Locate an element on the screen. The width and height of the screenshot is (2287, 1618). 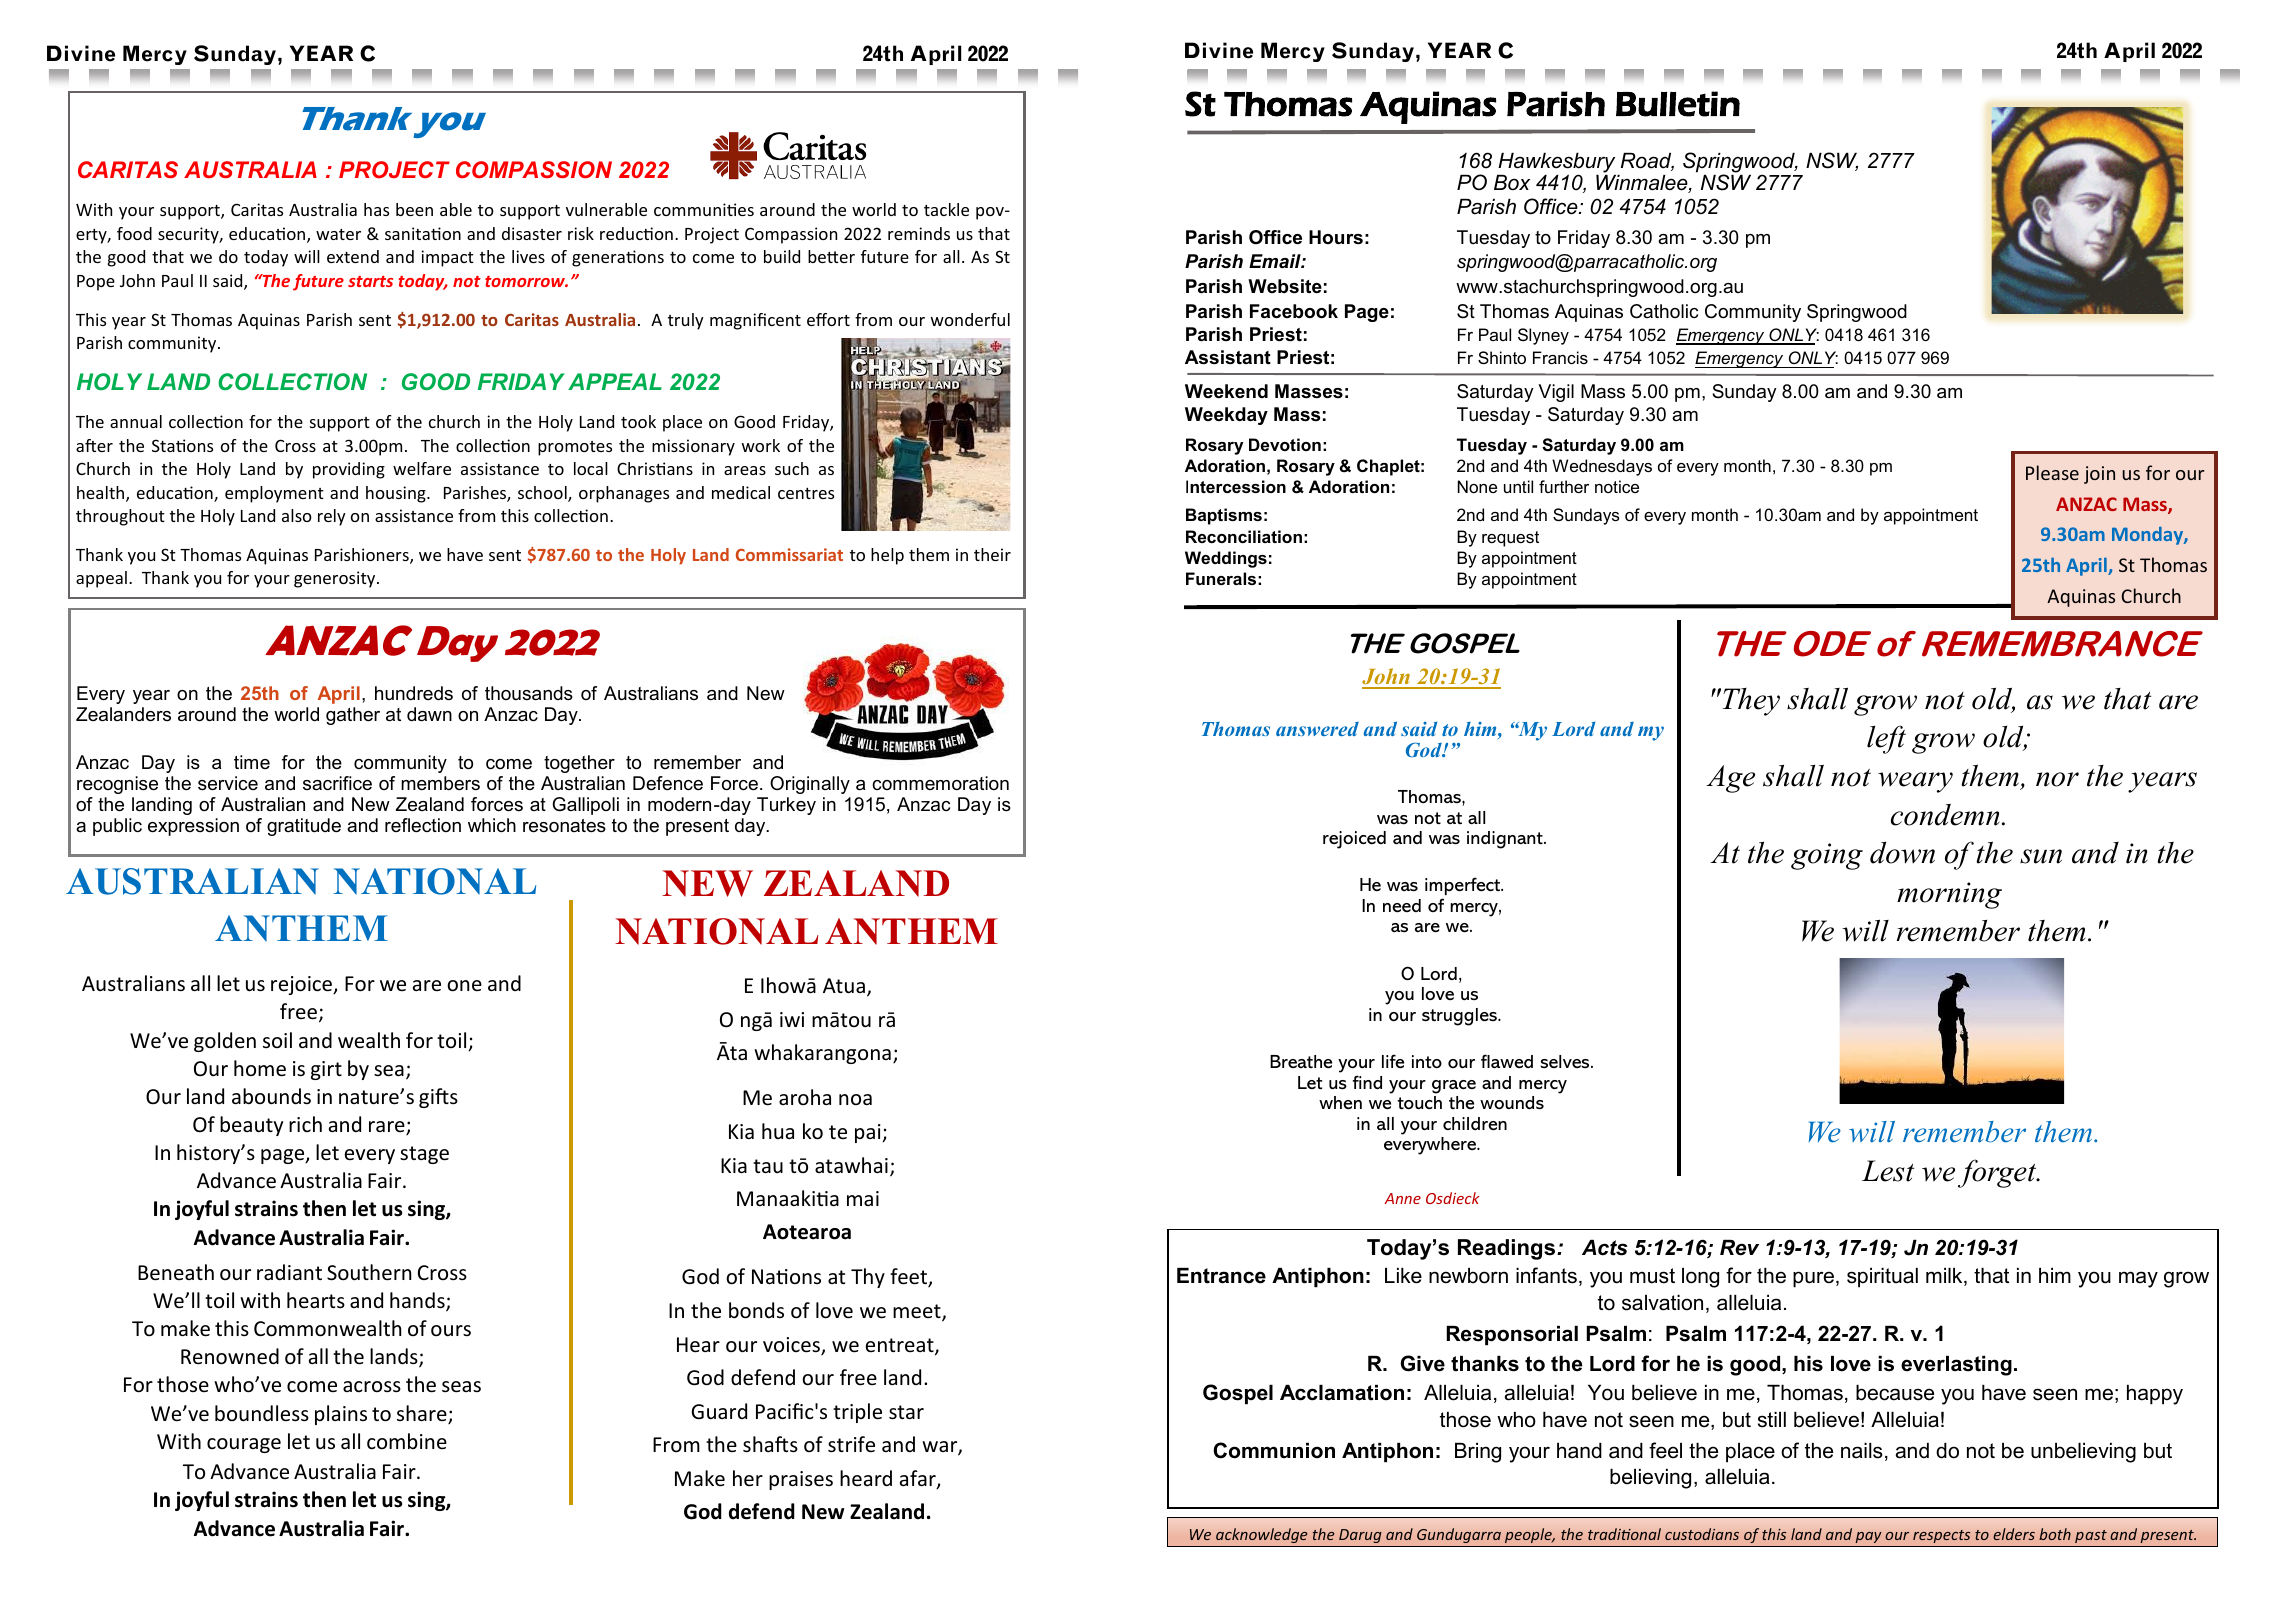
condemn is located at coordinates (1945, 815).
